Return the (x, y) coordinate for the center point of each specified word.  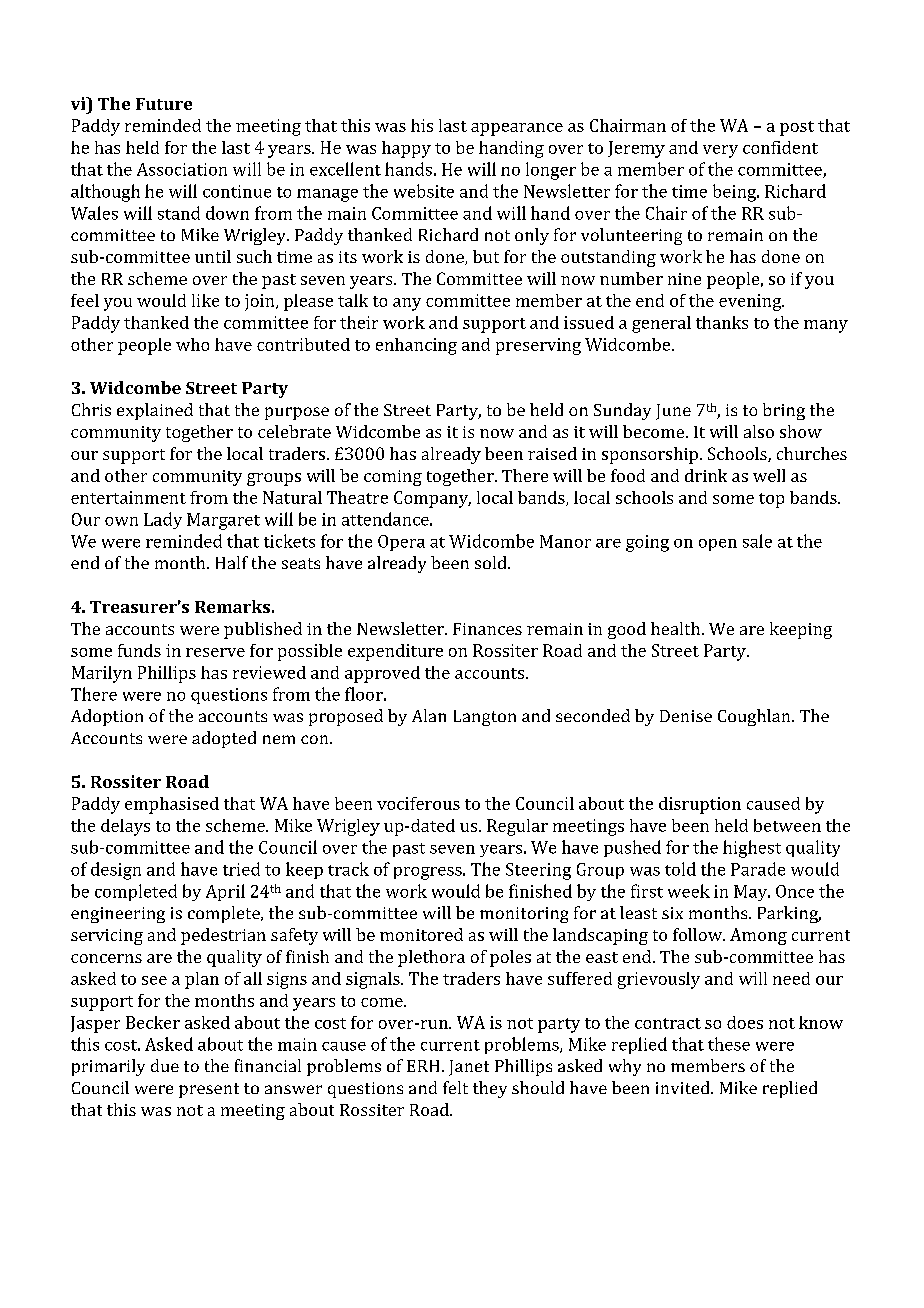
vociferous (418, 803)
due (165, 1065)
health (677, 628)
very (720, 151)
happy (406, 149)
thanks (722, 322)
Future (164, 104)
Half (232, 562)
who (192, 344)
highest (752, 849)
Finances (487, 629)
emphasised (172, 805)
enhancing (416, 346)
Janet (469, 1068)
